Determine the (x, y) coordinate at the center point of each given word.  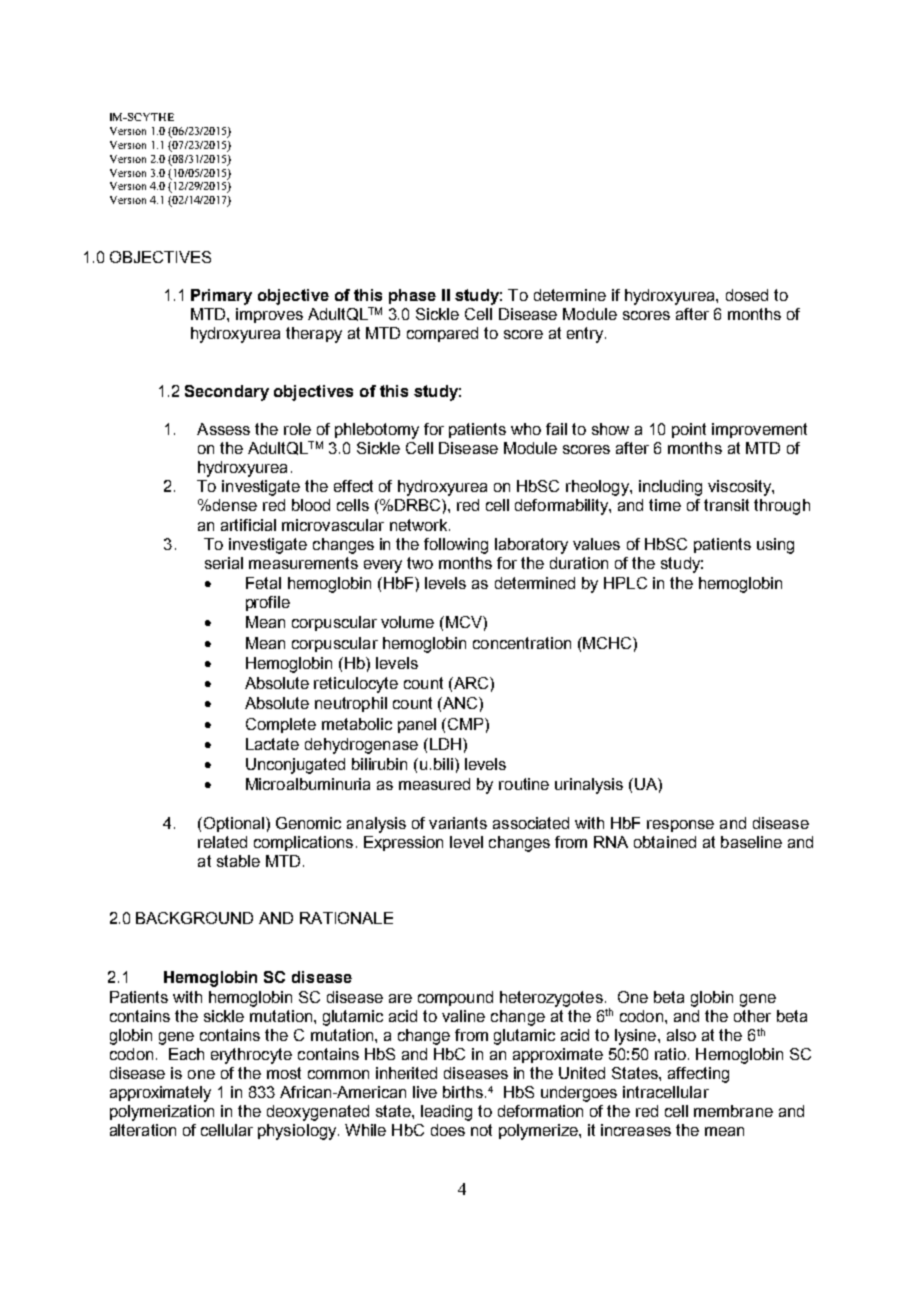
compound (455, 998)
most (284, 1073)
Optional (232, 824)
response (680, 826)
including (670, 488)
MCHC (607, 643)
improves (269, 315)
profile (268, 603)
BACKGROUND (194, 918)
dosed (747, 295)
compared (442, 334)
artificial (248, 525)
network (418, 525)
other (752, 1016)
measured (434, 784)
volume (407, 622)
